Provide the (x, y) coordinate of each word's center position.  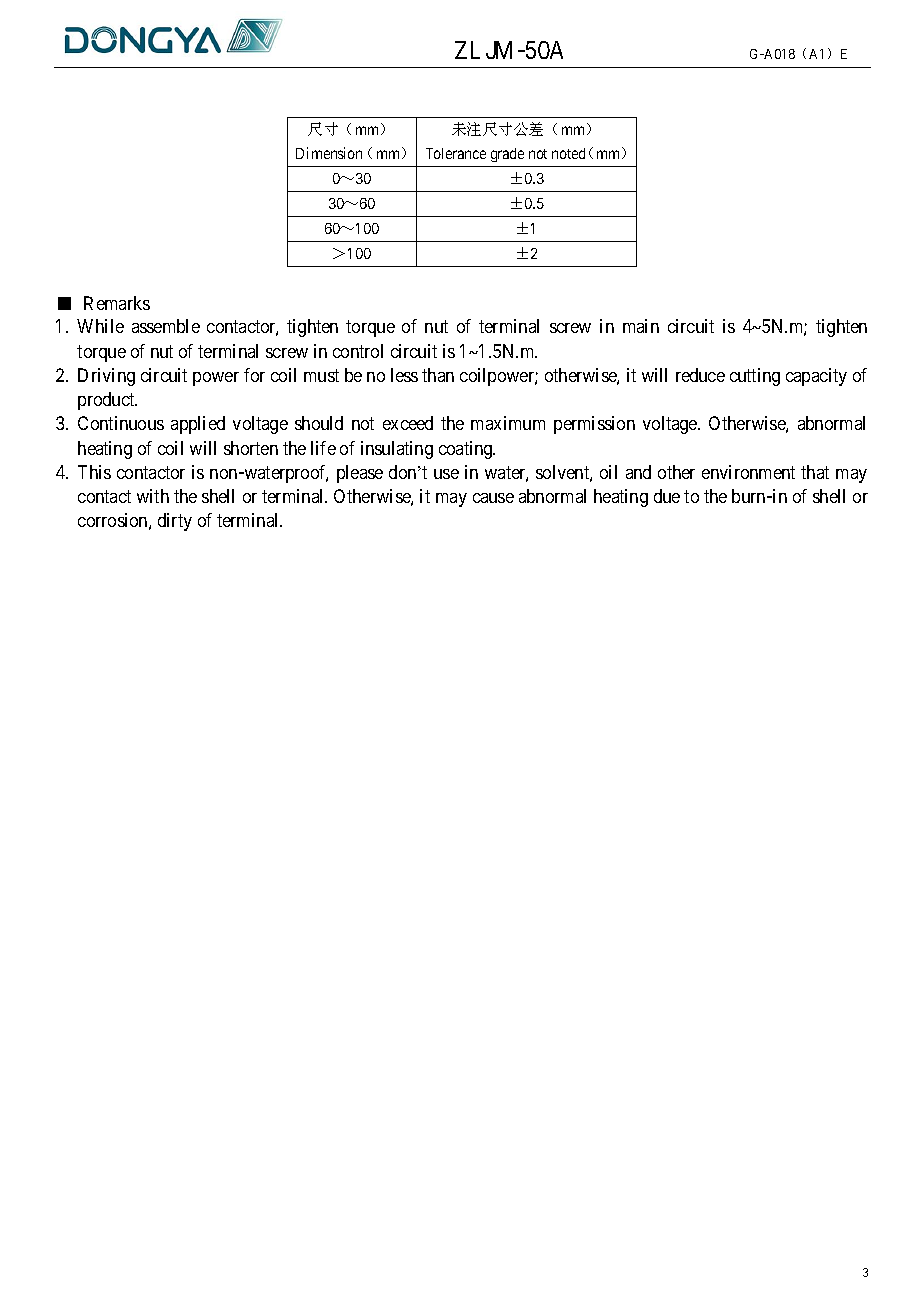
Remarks (117, 303)
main (641, 326)
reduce (700, 375)
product (107, 401)
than (438, 375)
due (667, 496)
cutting (755, 377)
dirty (175, 522)
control (358, 351)
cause (493, 498)
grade (507, 155)
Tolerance (456, 153)
